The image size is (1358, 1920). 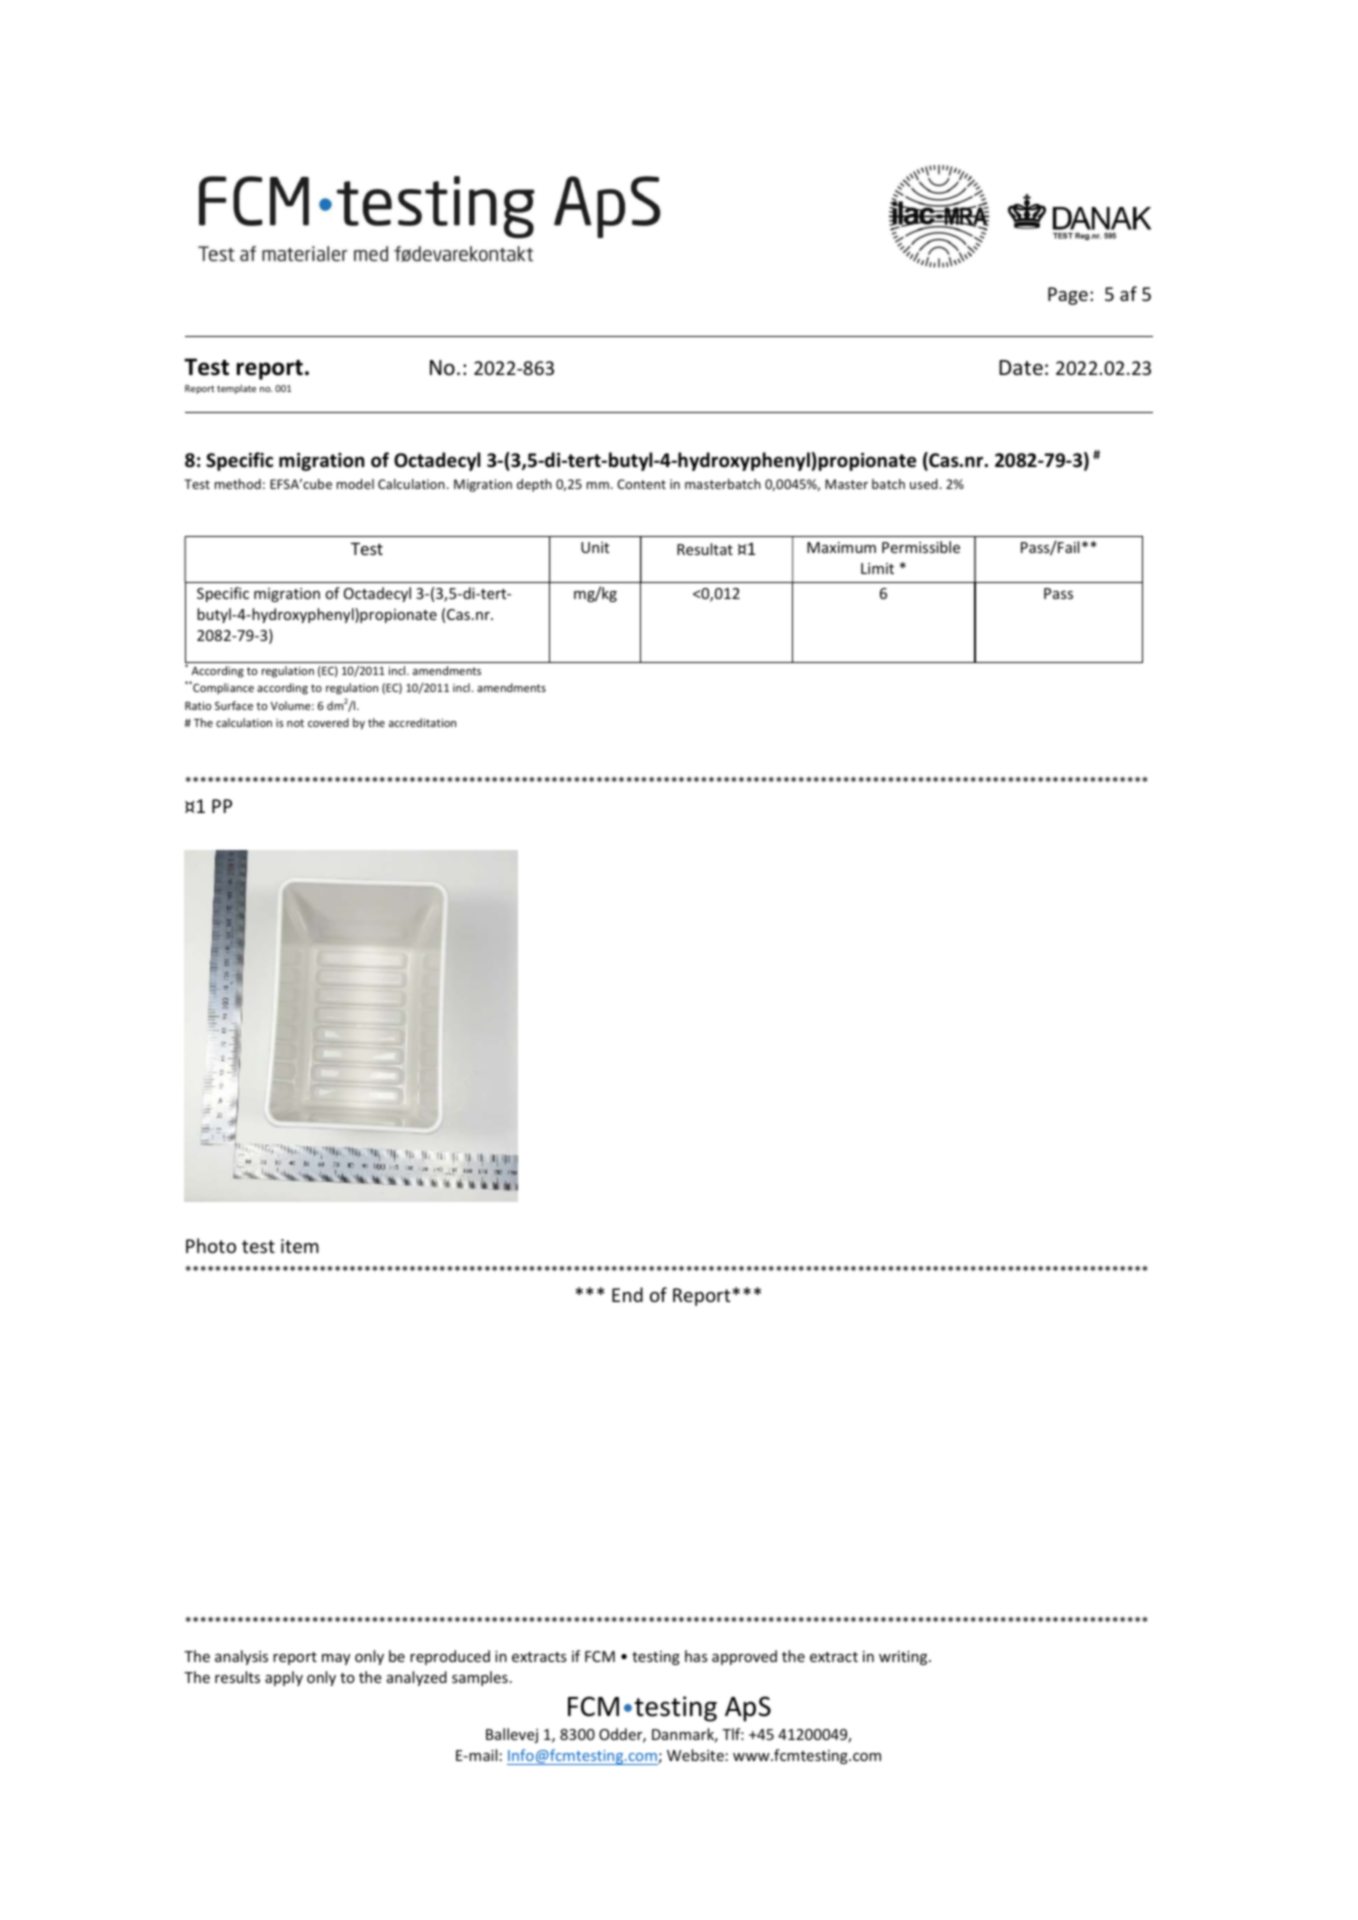 I want to click on item, so click(x=300, y=1246).
